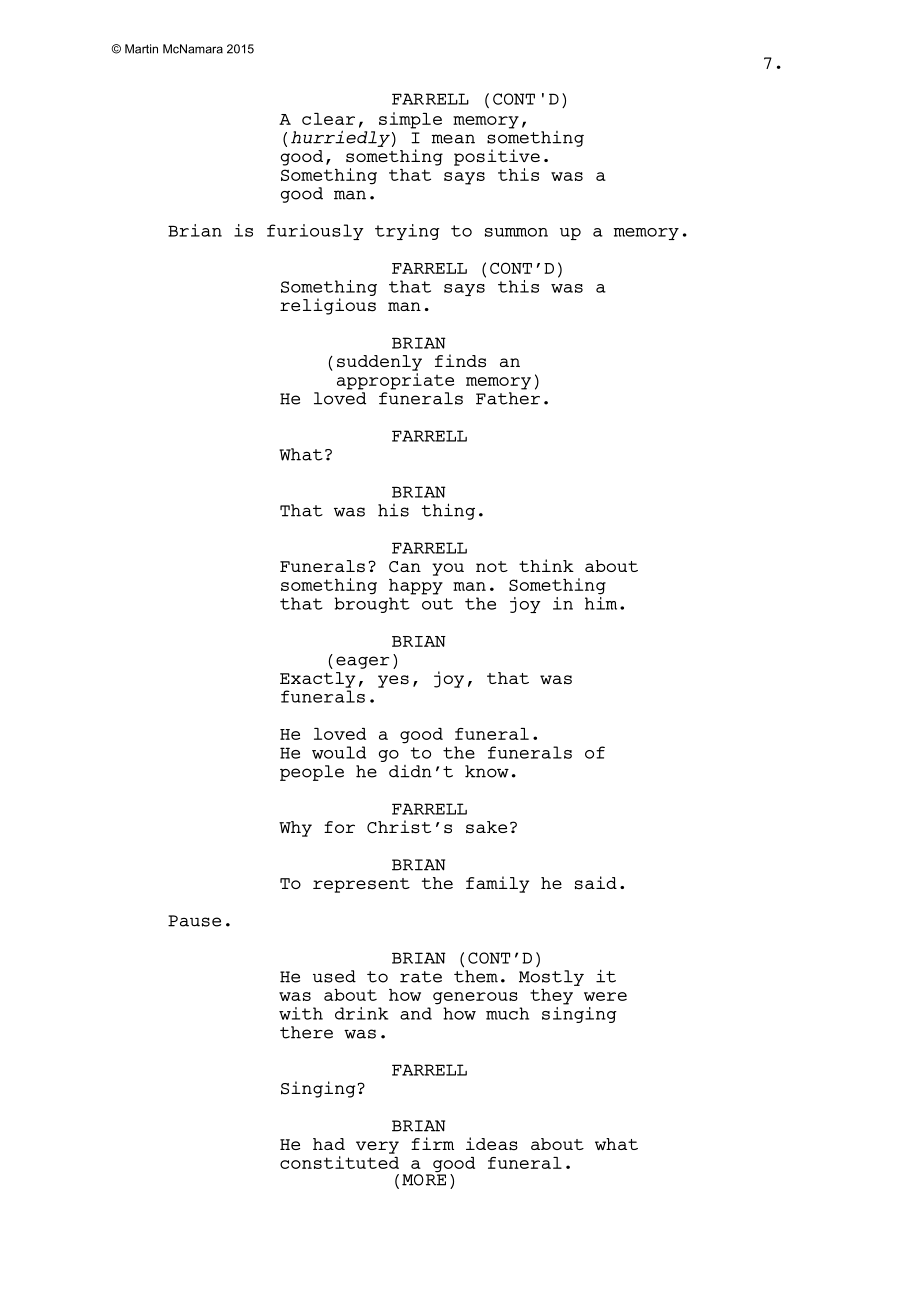  I want to click on religious, so click(328, 306).
